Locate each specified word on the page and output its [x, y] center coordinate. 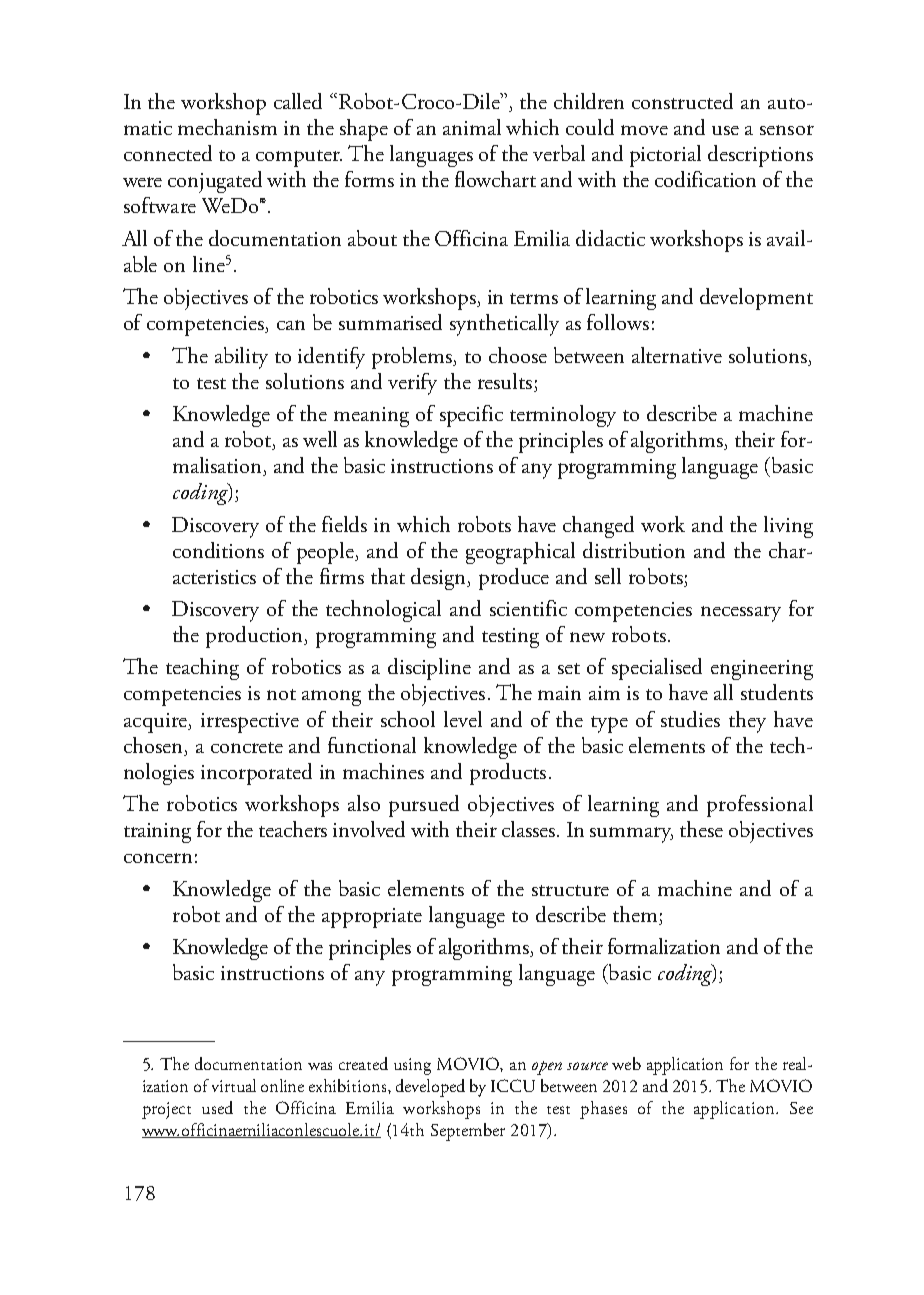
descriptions [760, 156]
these [701, 829]
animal [472, 127]
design [440, 579]
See [801, 1108]
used [217, 1107]
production [256, 637]
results [505, 381]
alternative [677, 355]
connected [168, 153]
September [468, 1132]
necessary [741, 614]
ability [241, 358]
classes [530, 829]
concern [158, 858]
